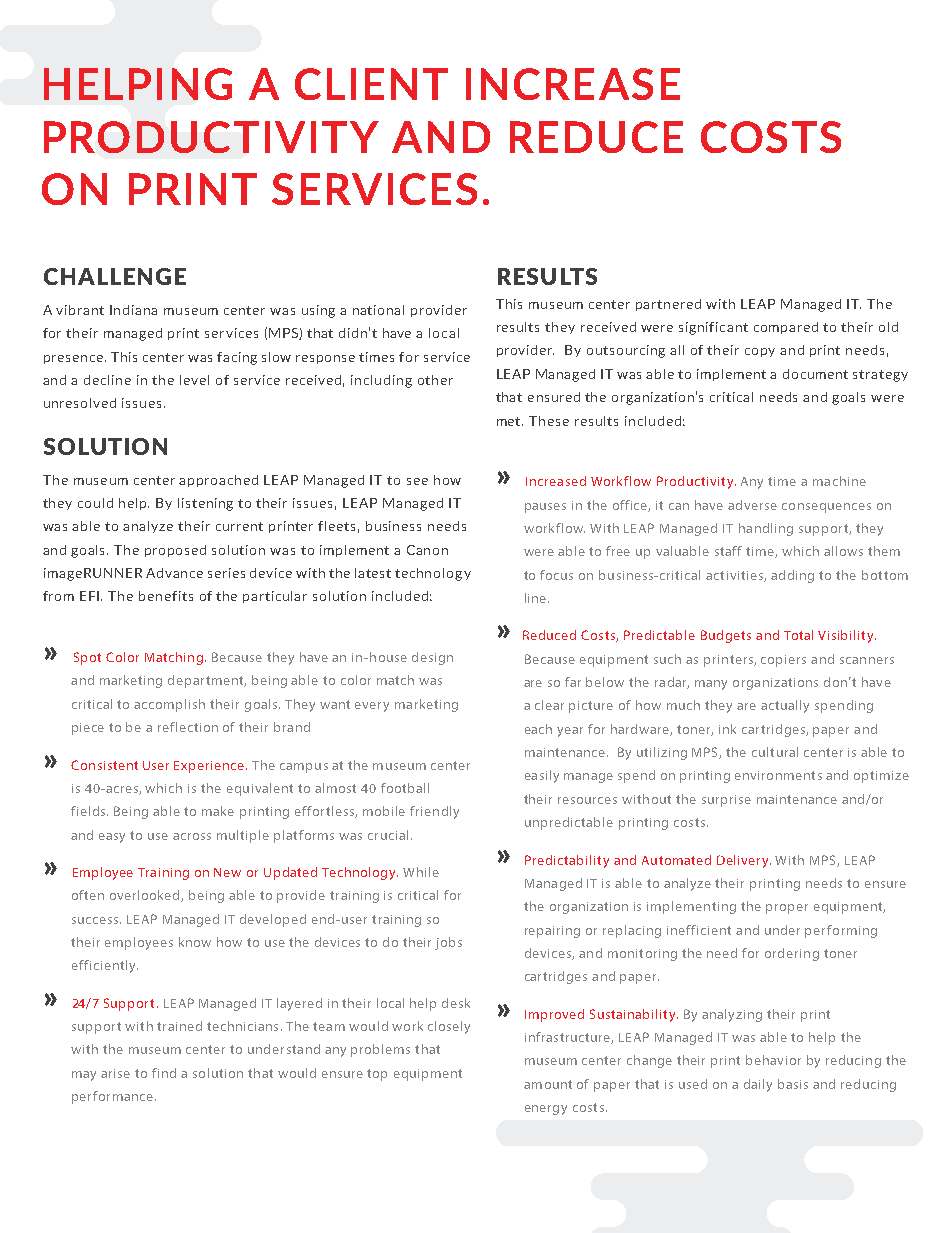 The height and width of the document is (1233, 952). I want to click on national, so click(378, 310).
